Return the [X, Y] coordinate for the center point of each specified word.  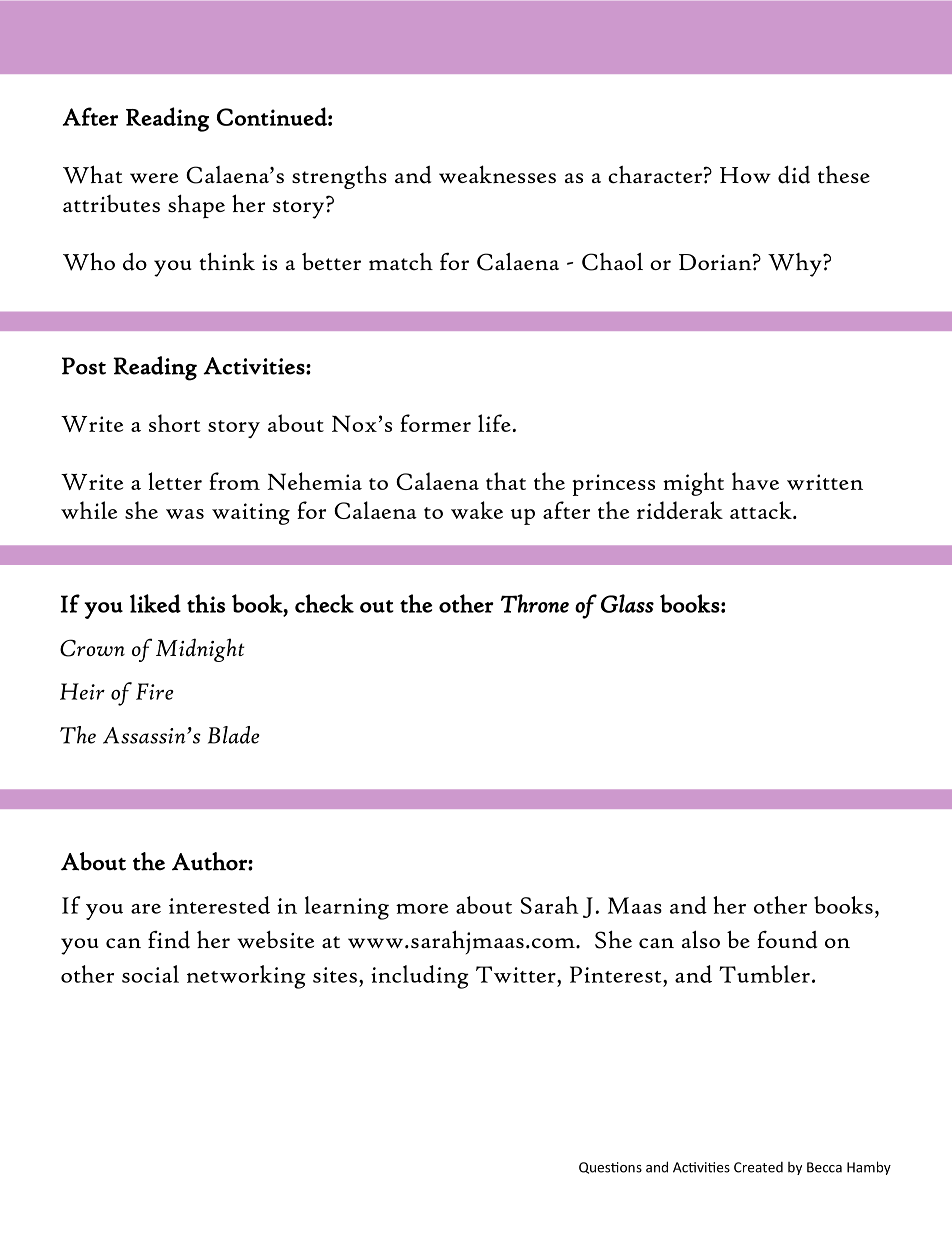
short [175, 423]
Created [758, 1167]
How [745, 175]
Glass [627, 603]
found [787, 939]
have [755, 481]
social [150, 974]
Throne [535, 603]
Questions [610, 1168]
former [435, 423]
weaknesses [497, 174]
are [146, 909]
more [422, 909]
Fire [155, 691]
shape [196, 206]
